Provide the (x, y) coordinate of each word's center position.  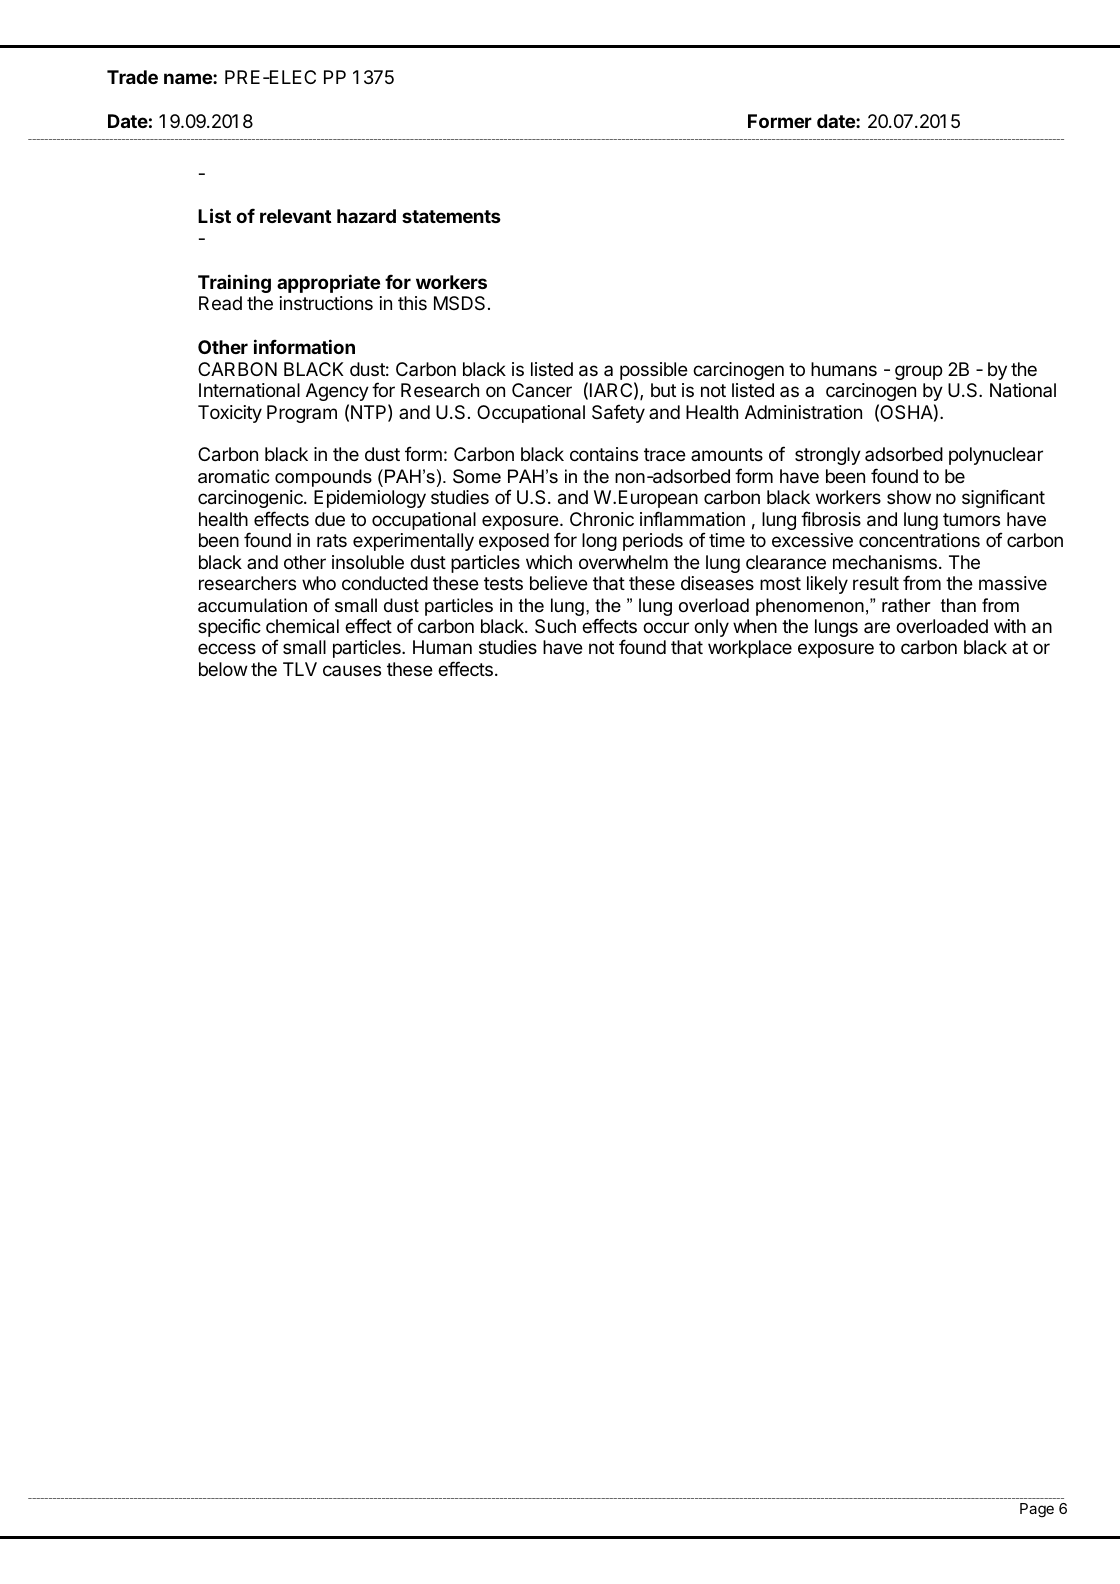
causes (352, 670)
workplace (750, 649)
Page (1037, 1510)
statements (451, 216)
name (189, 78)
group (919, 372)
